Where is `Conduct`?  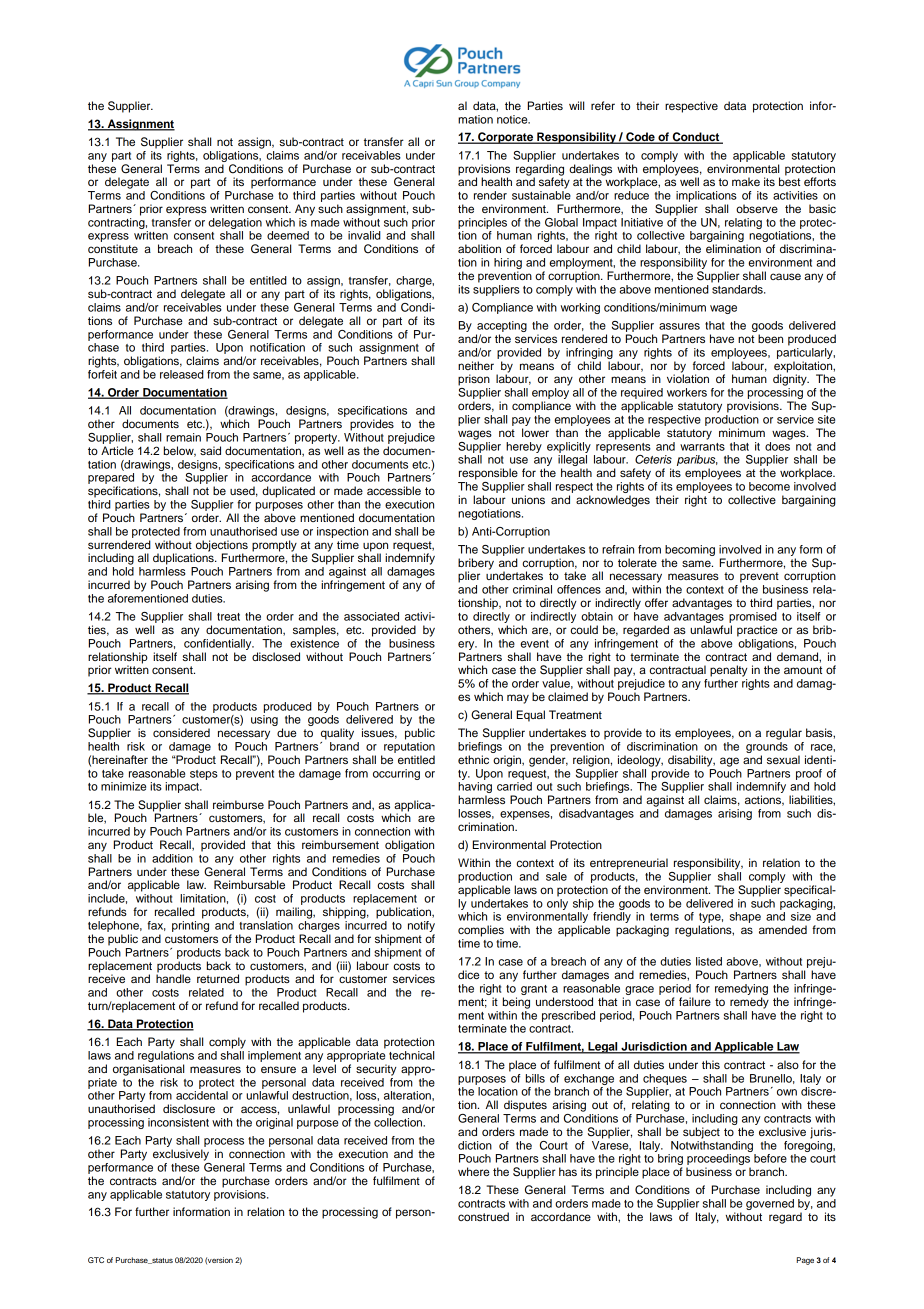
Conduct is located at coordinates (696, 138).
